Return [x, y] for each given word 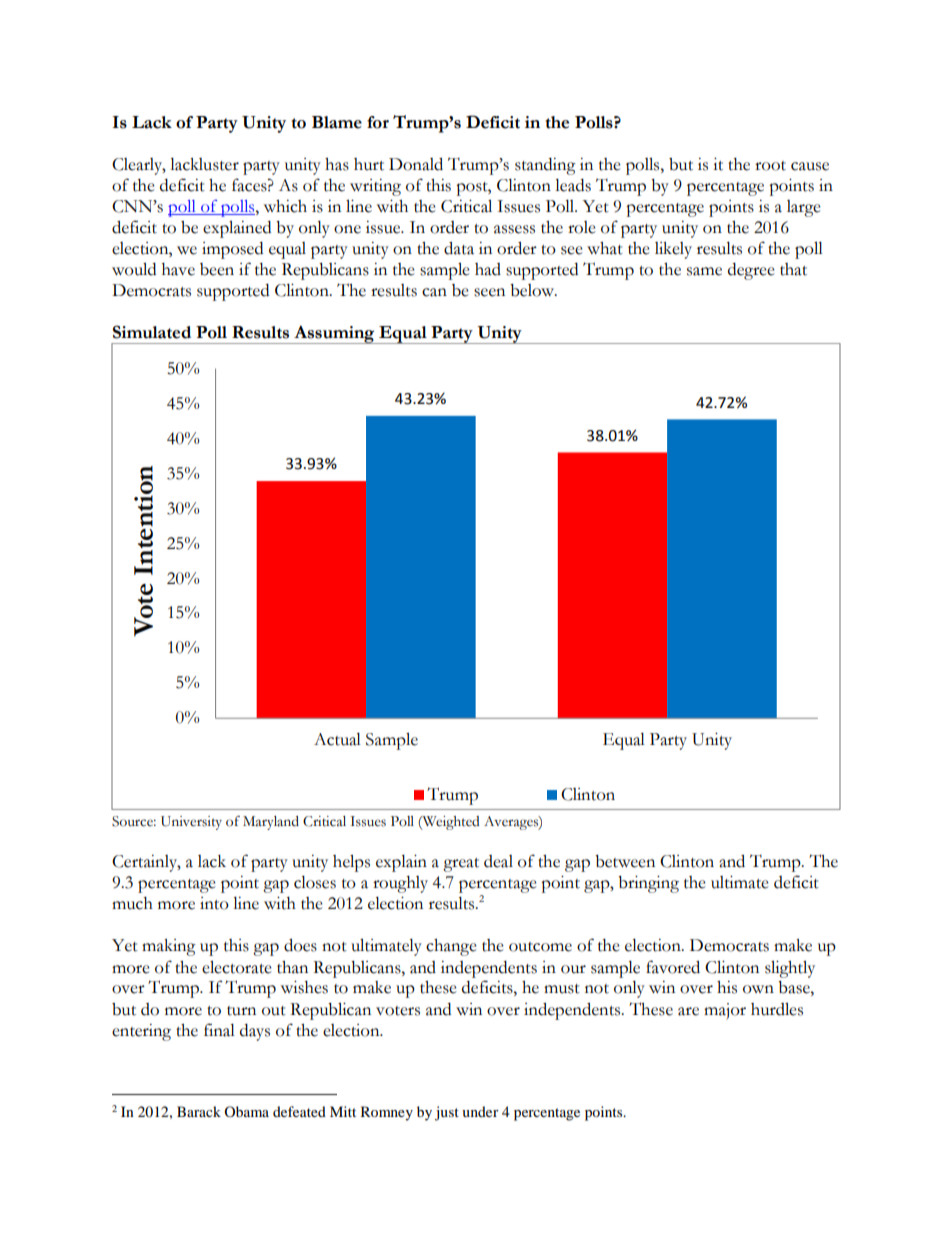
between [625, 861]
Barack [199, 1111]
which [285, 206]
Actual [337, 739]
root [770, 166]
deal [498, 861]
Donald [416, 164]
